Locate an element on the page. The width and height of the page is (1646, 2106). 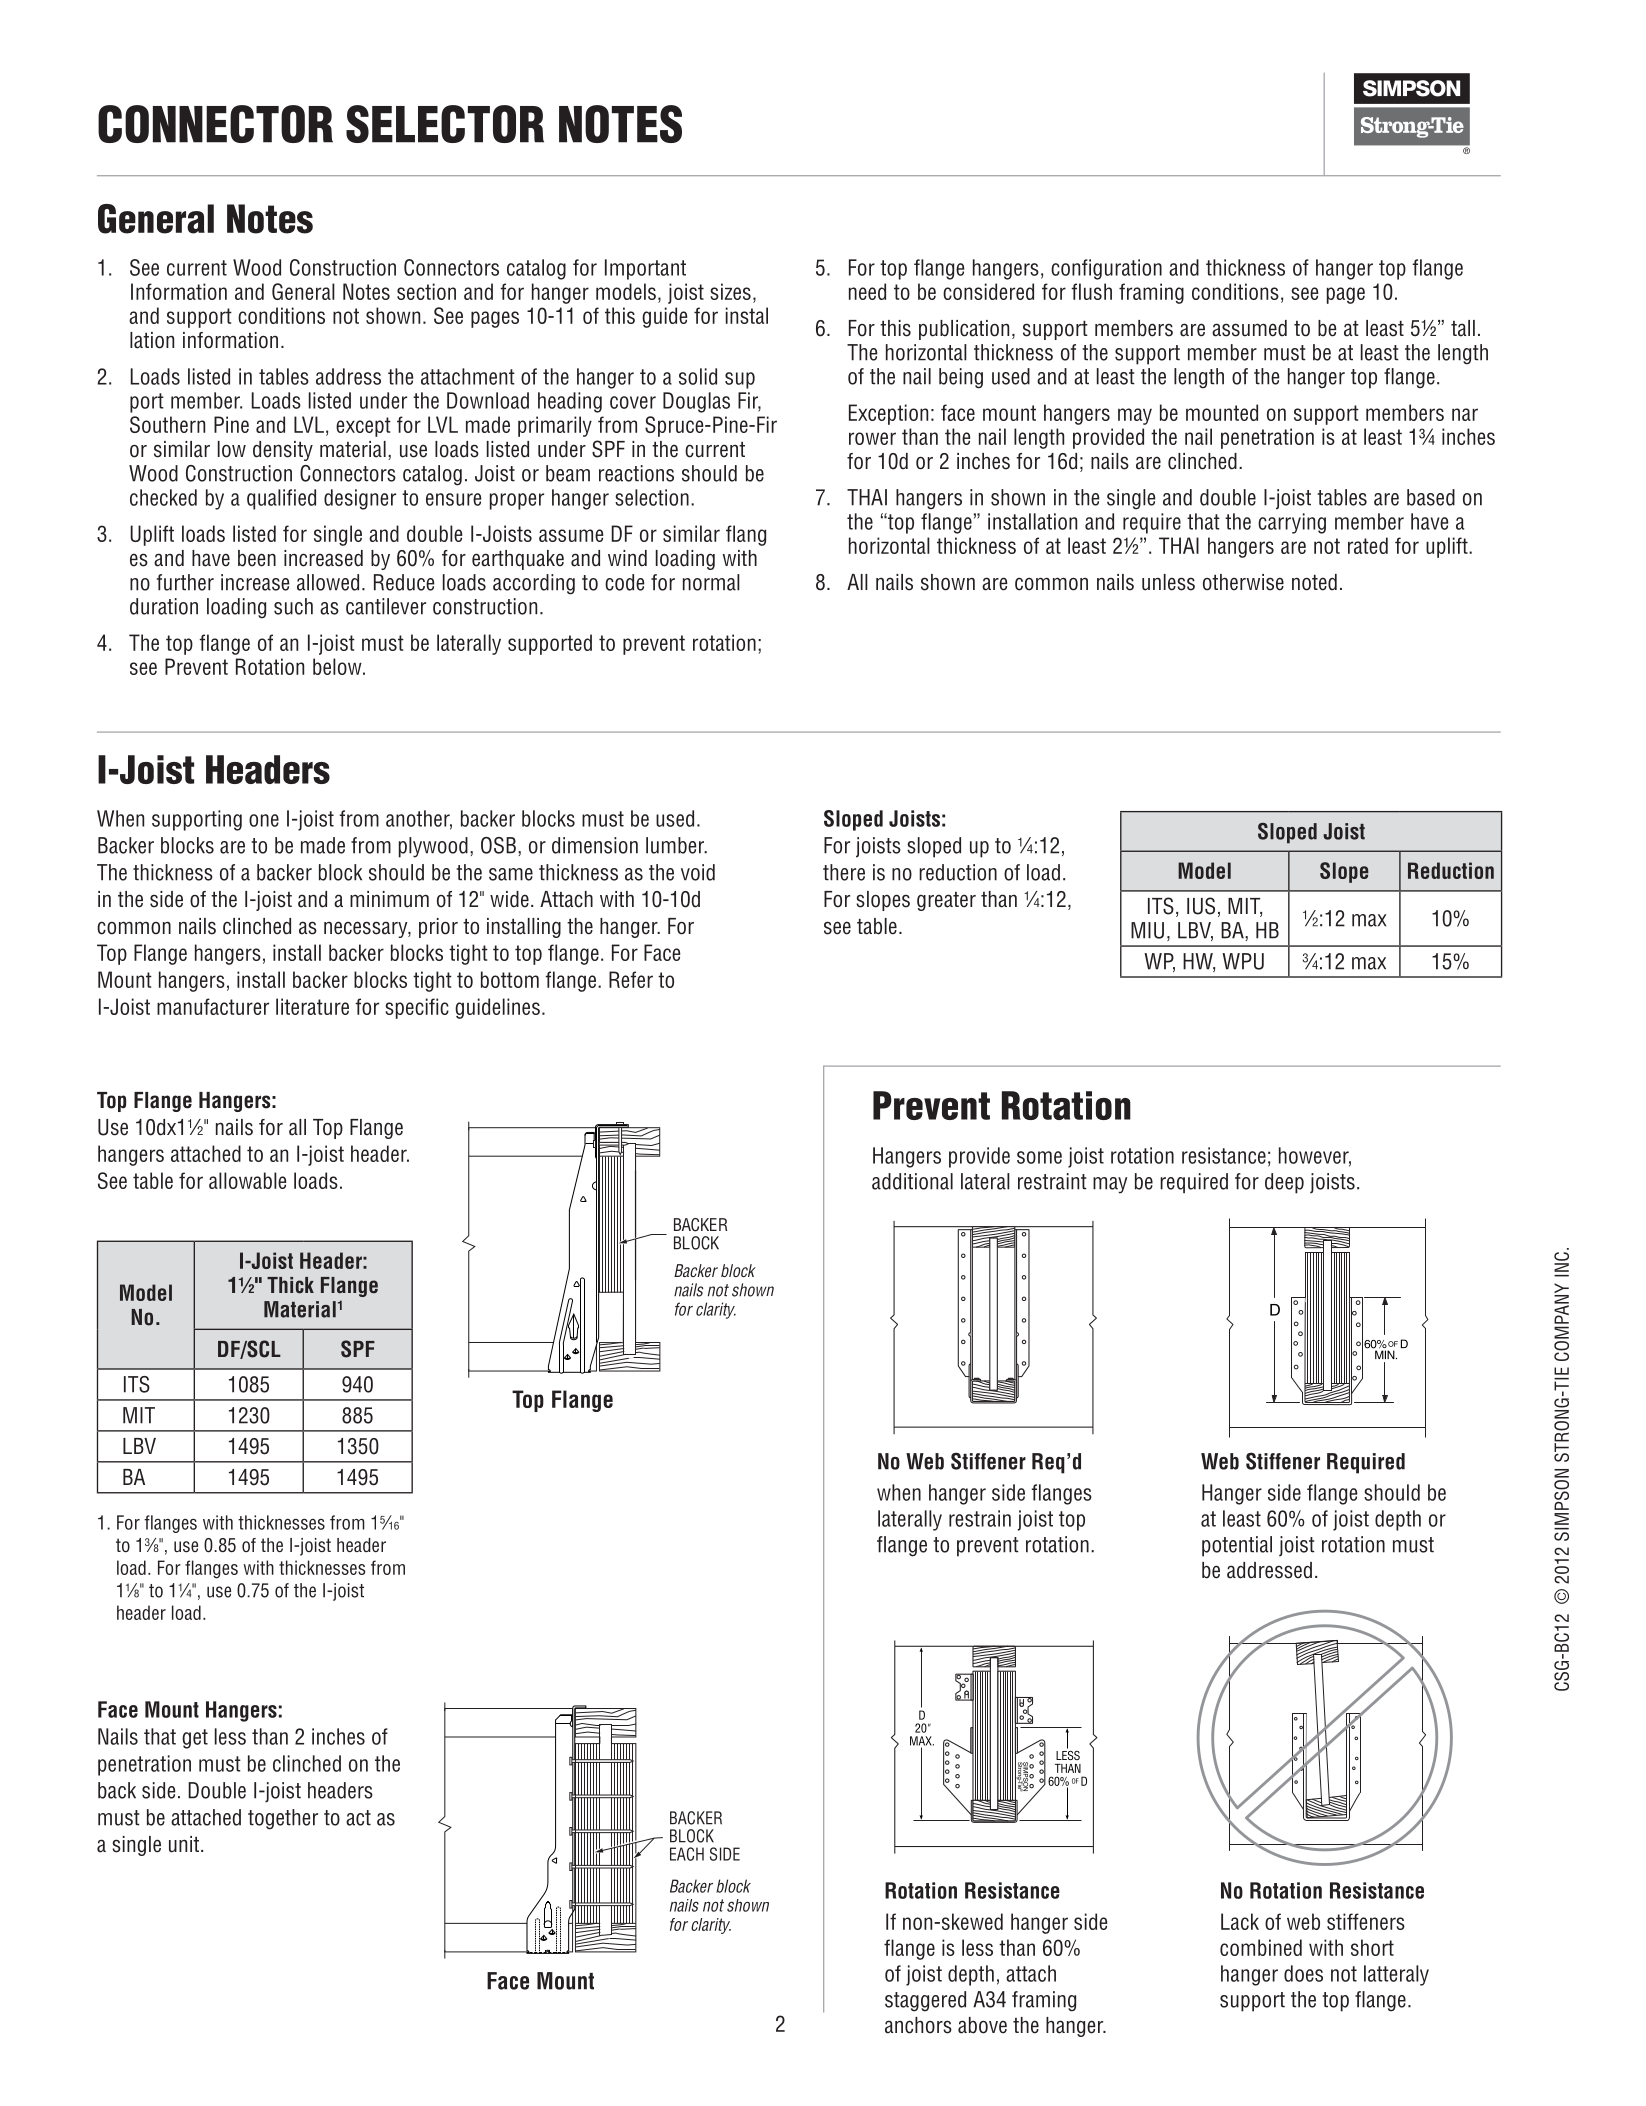
staggered is located at coordinates (925, 2001).
